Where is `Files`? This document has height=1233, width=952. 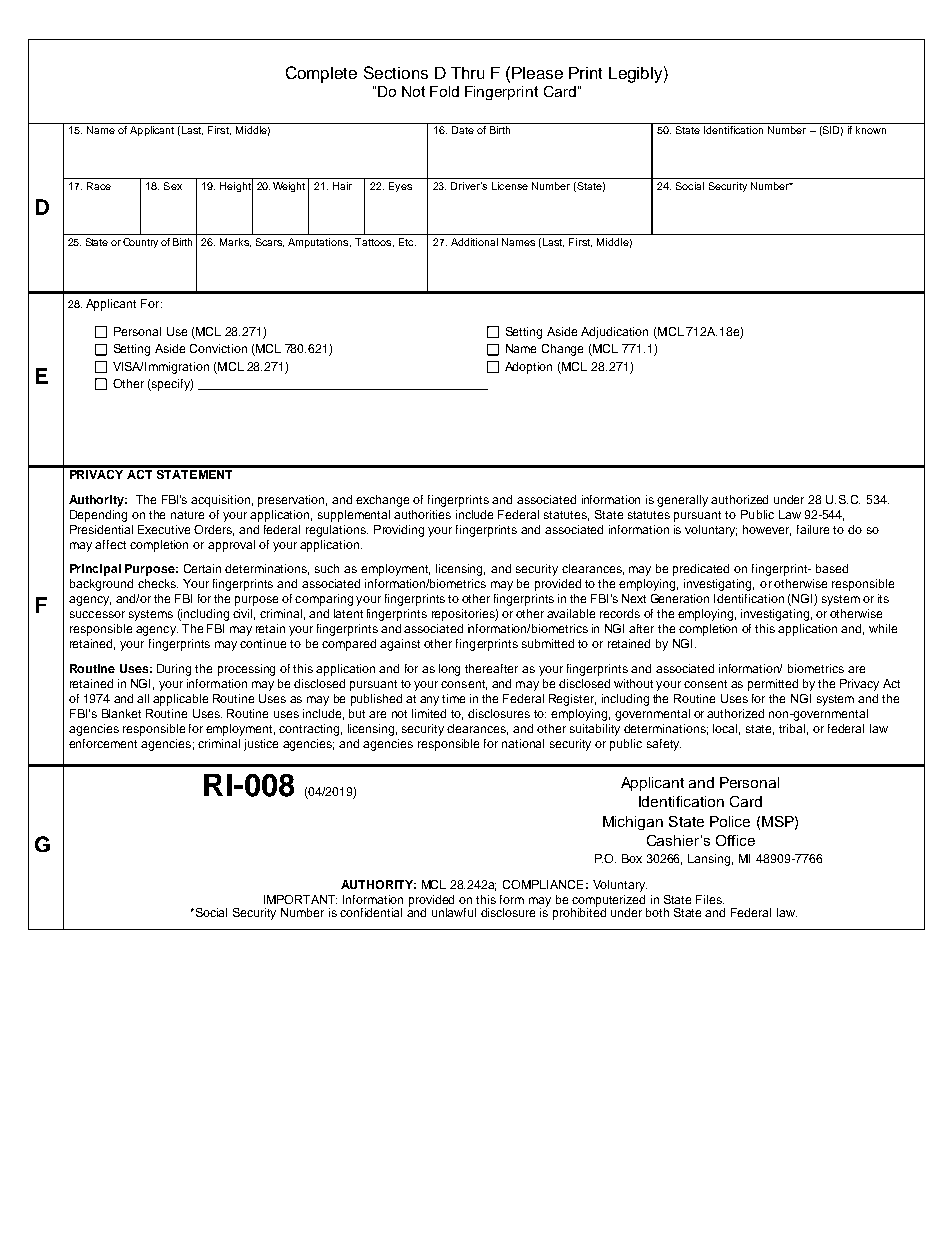 Files is located at coordinates (710, 899).
